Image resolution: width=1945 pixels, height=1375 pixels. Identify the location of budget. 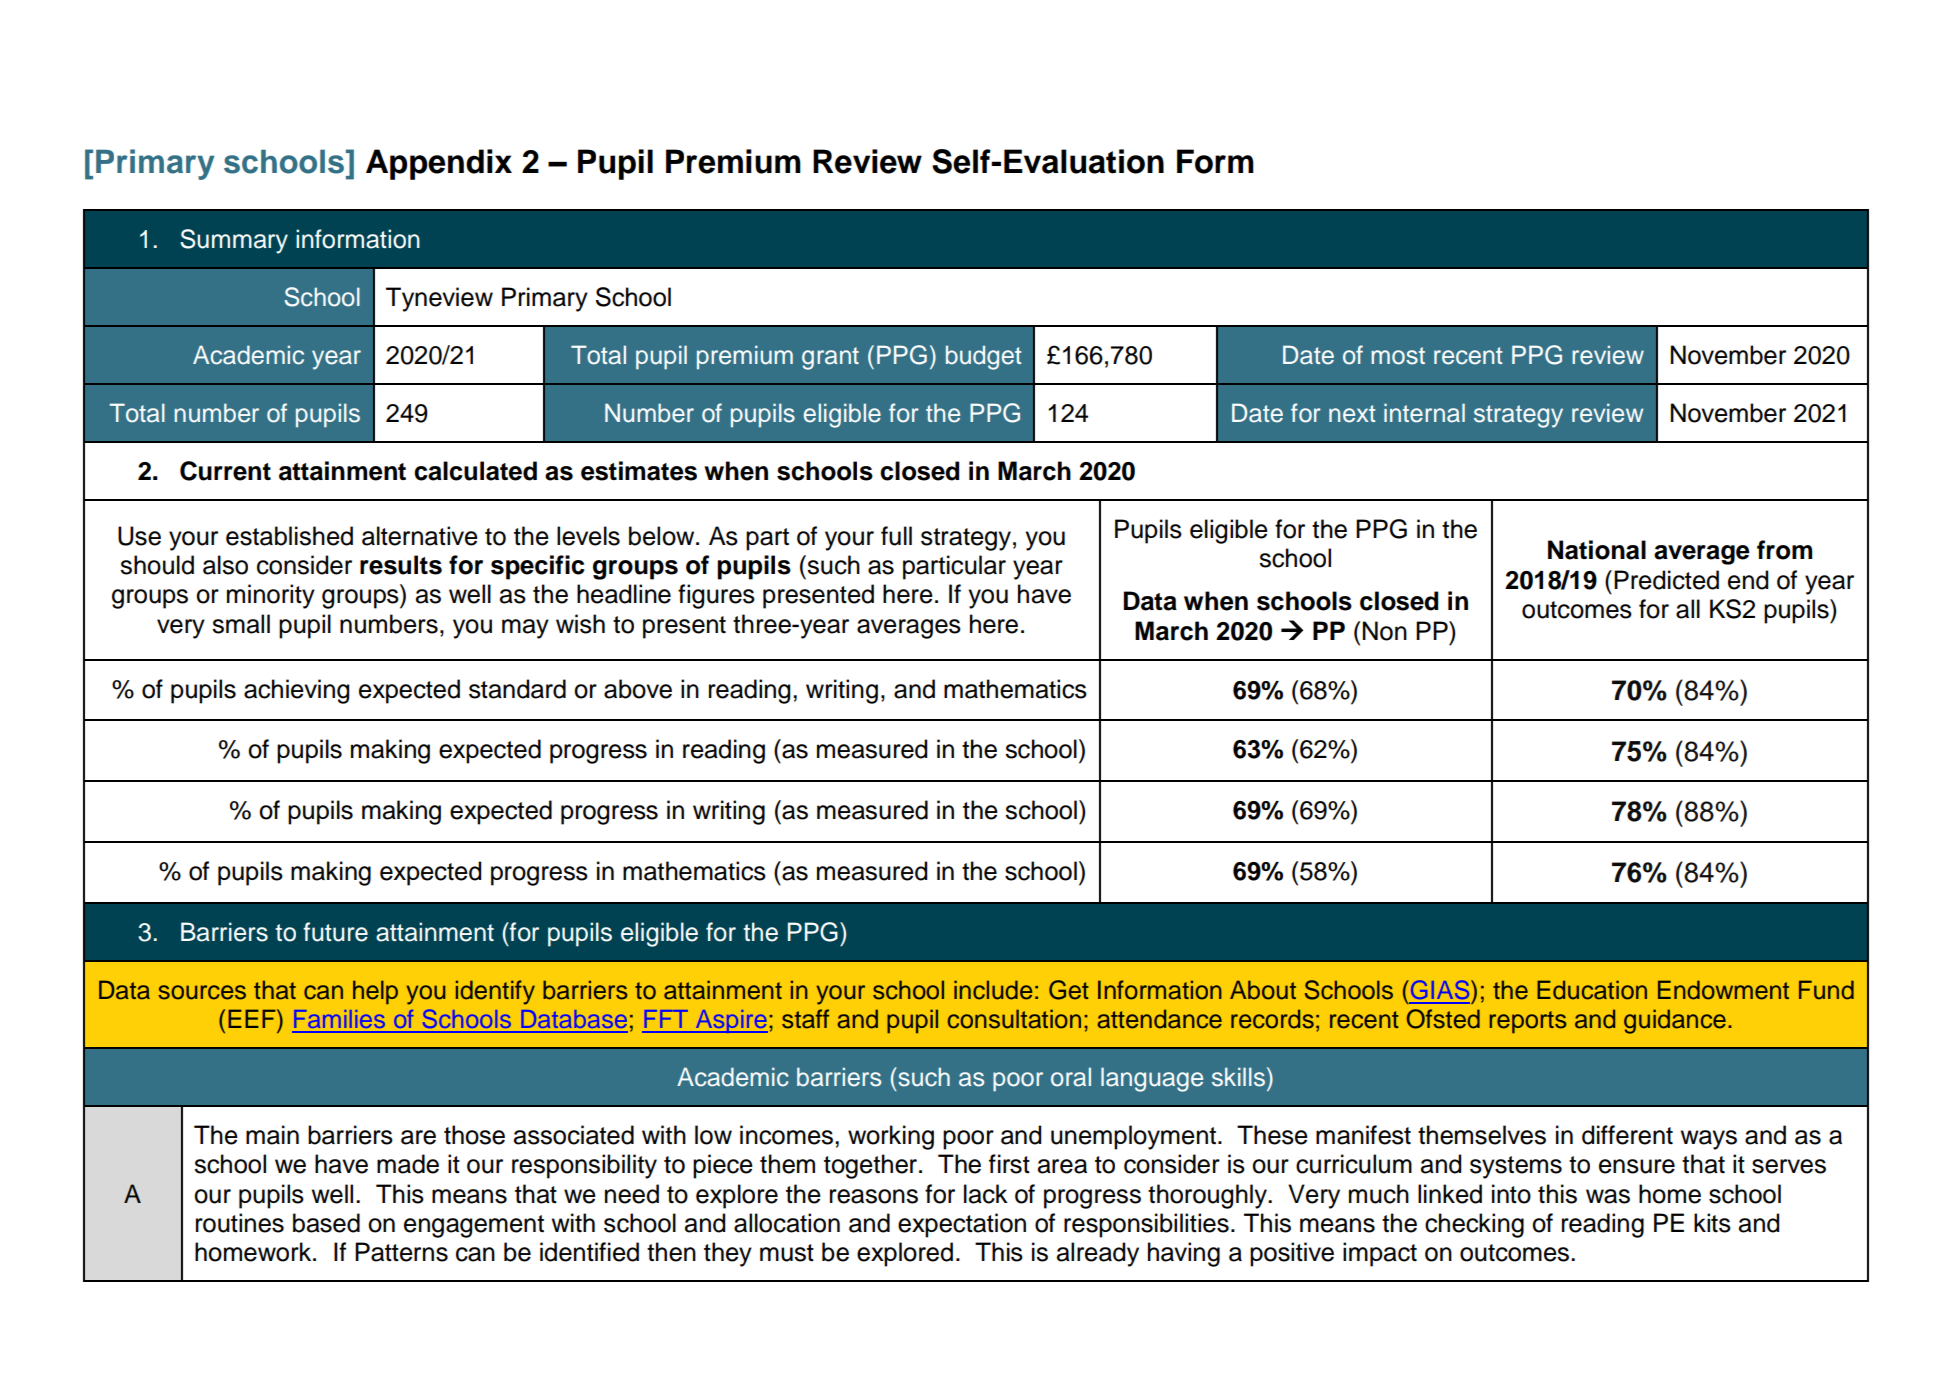
(984, 357).
